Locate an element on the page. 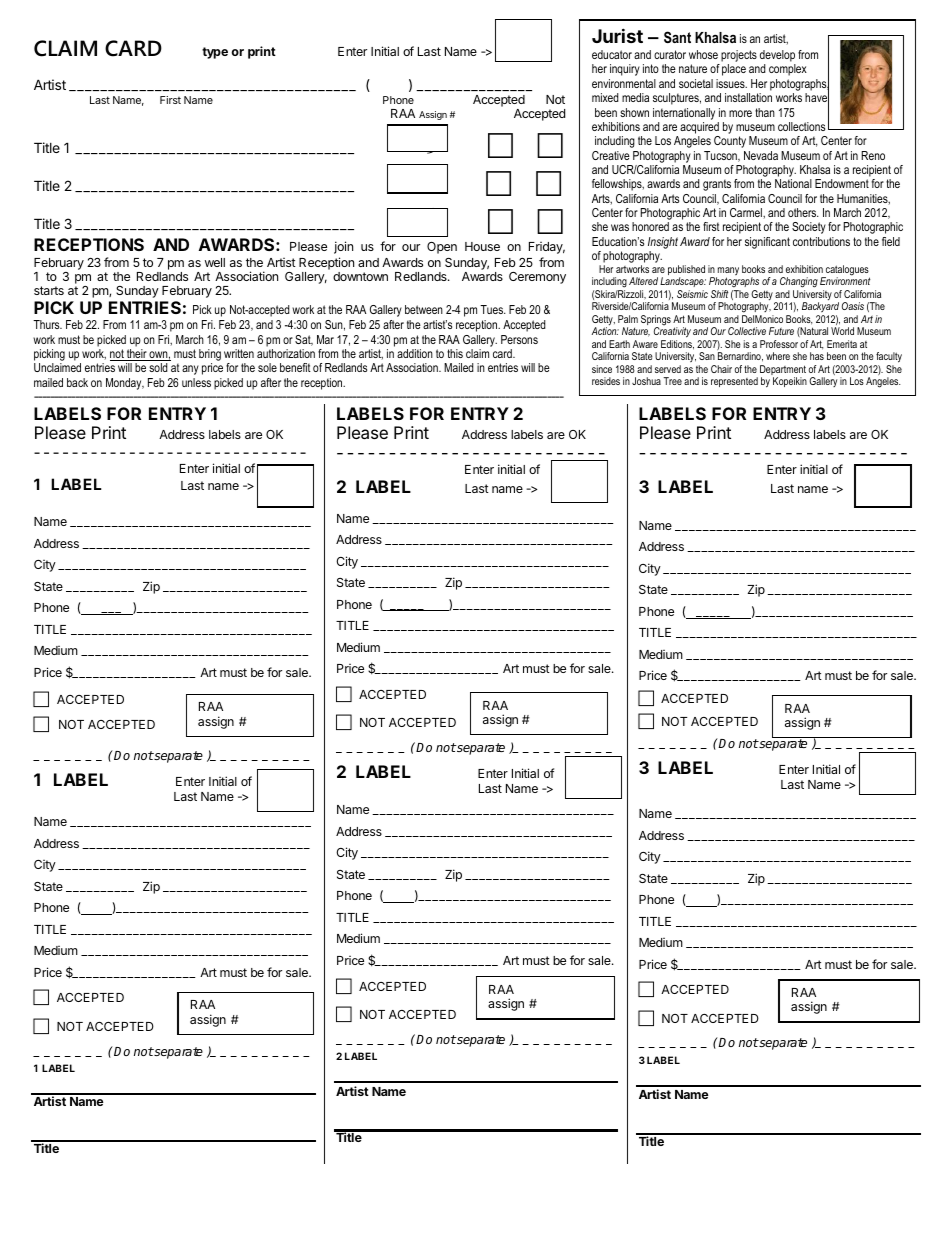 This page has height=1233, width=952. this is located at coordinates (455, 353).
